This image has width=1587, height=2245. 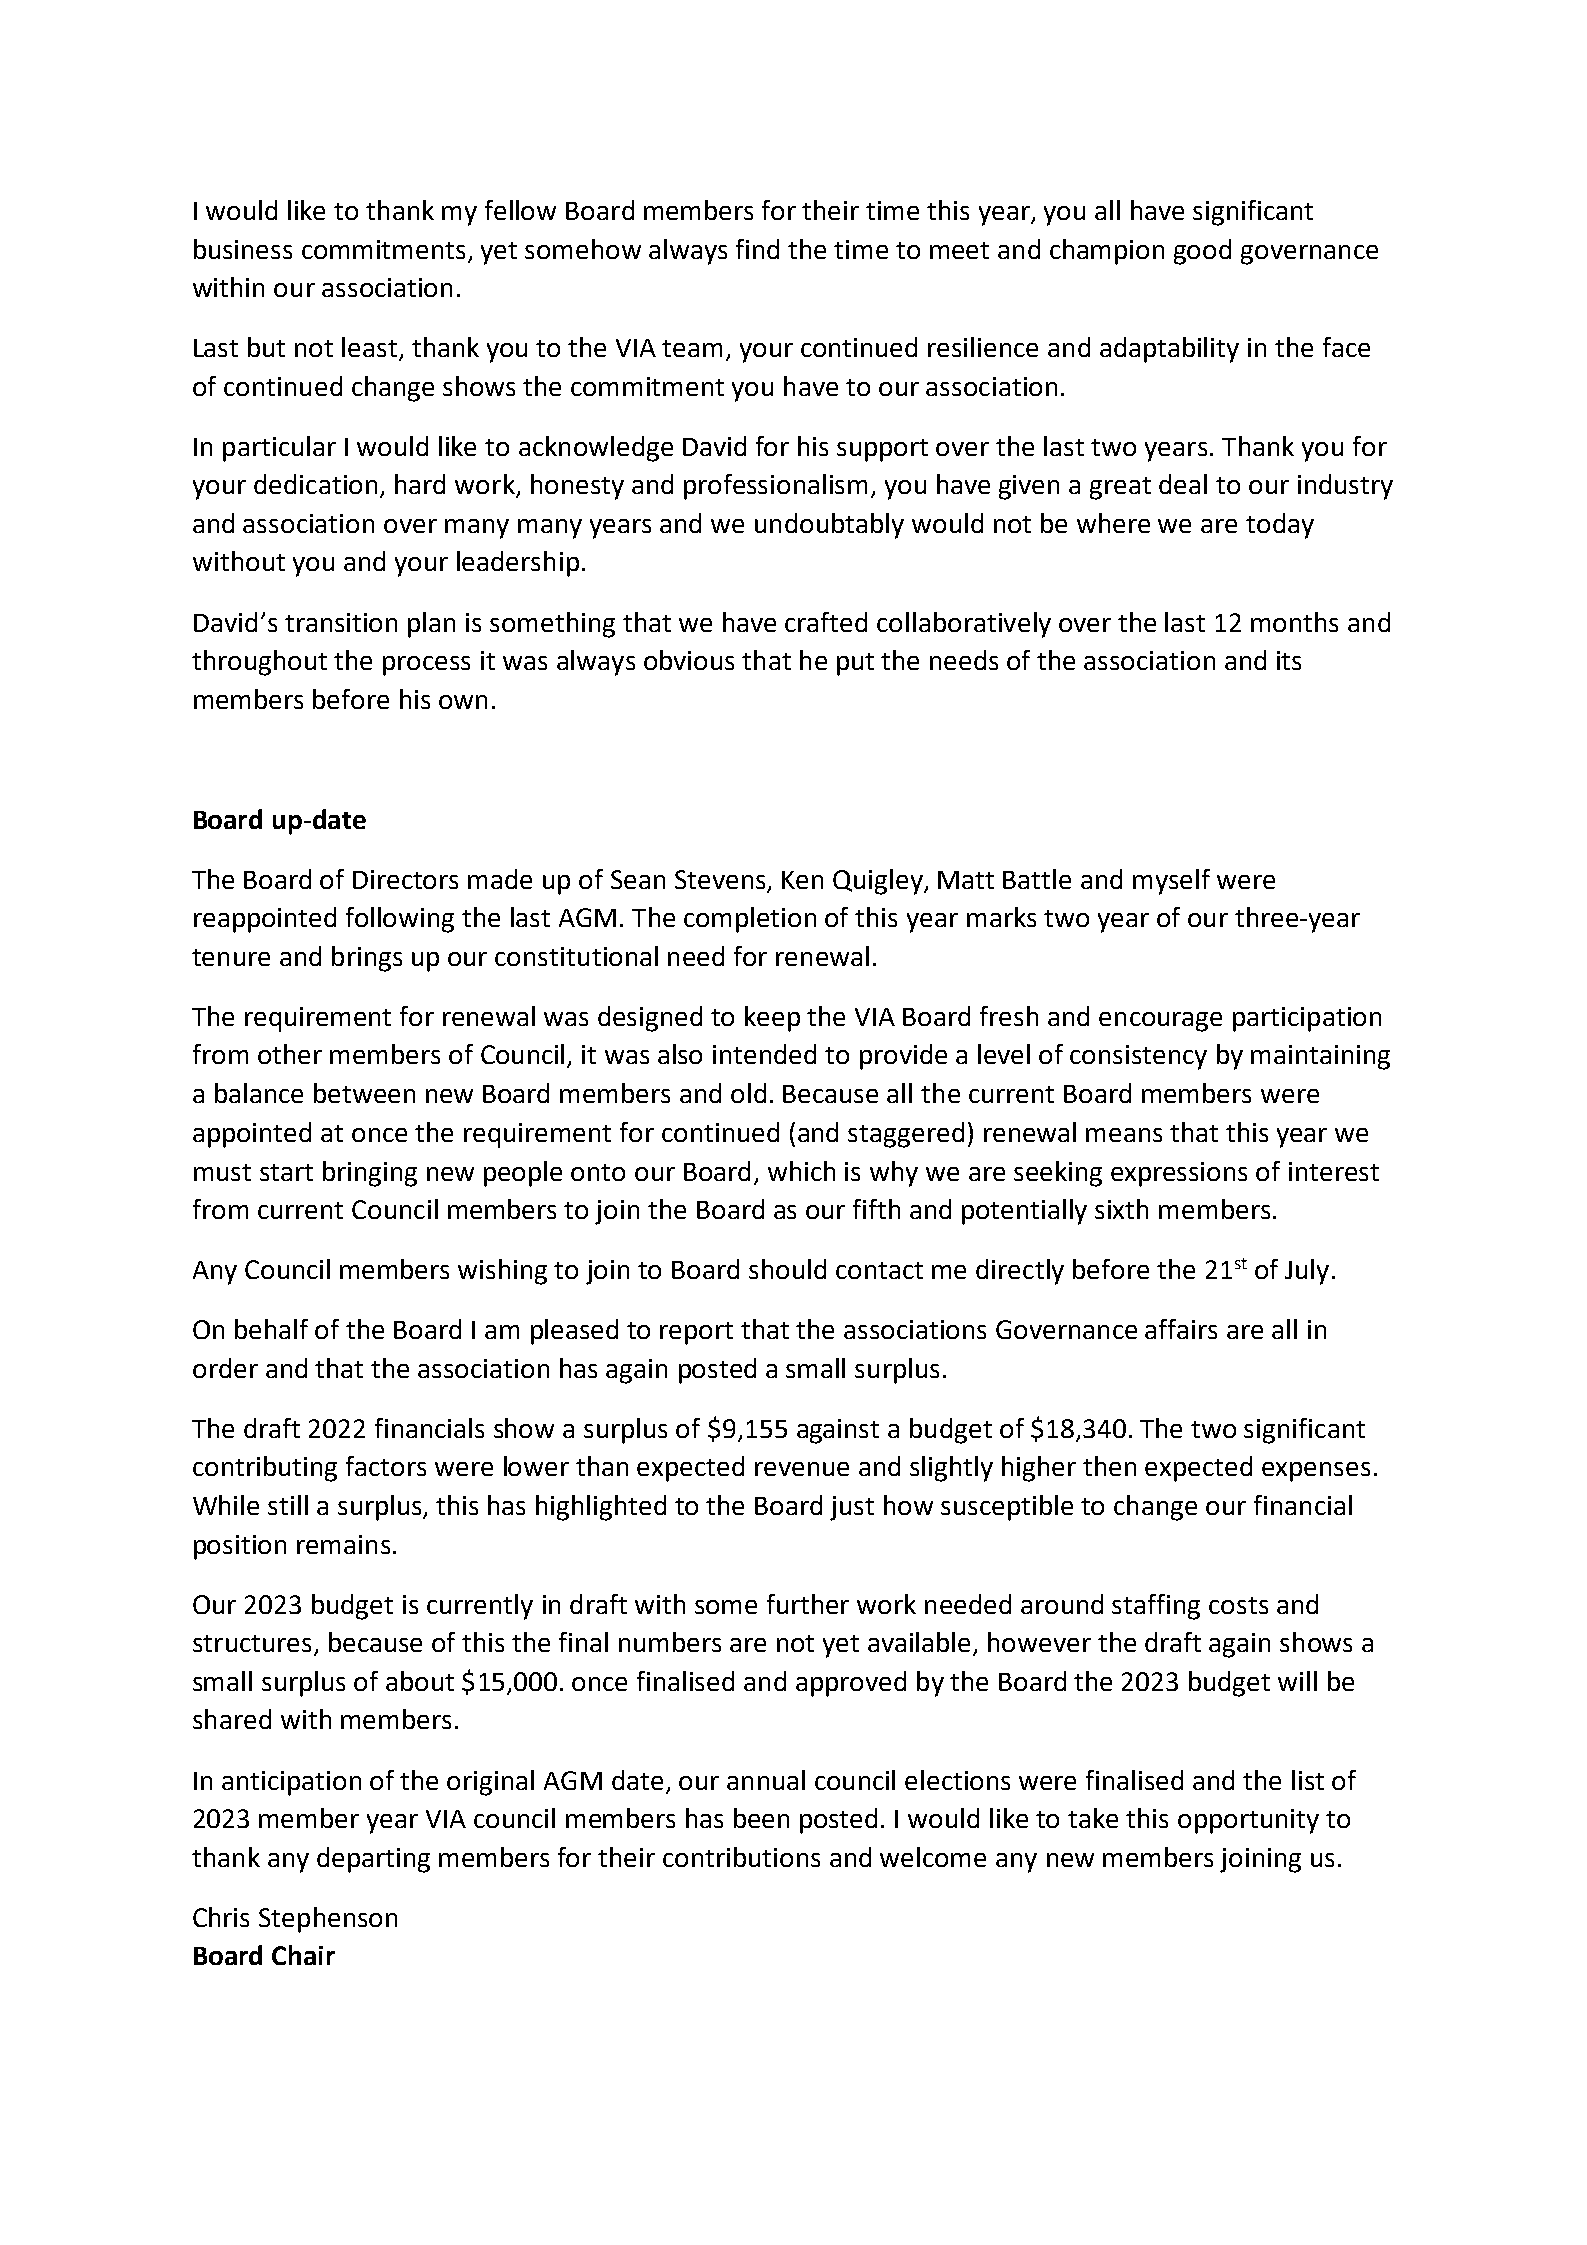 I want to click on put, so click(x=855, y=664).
